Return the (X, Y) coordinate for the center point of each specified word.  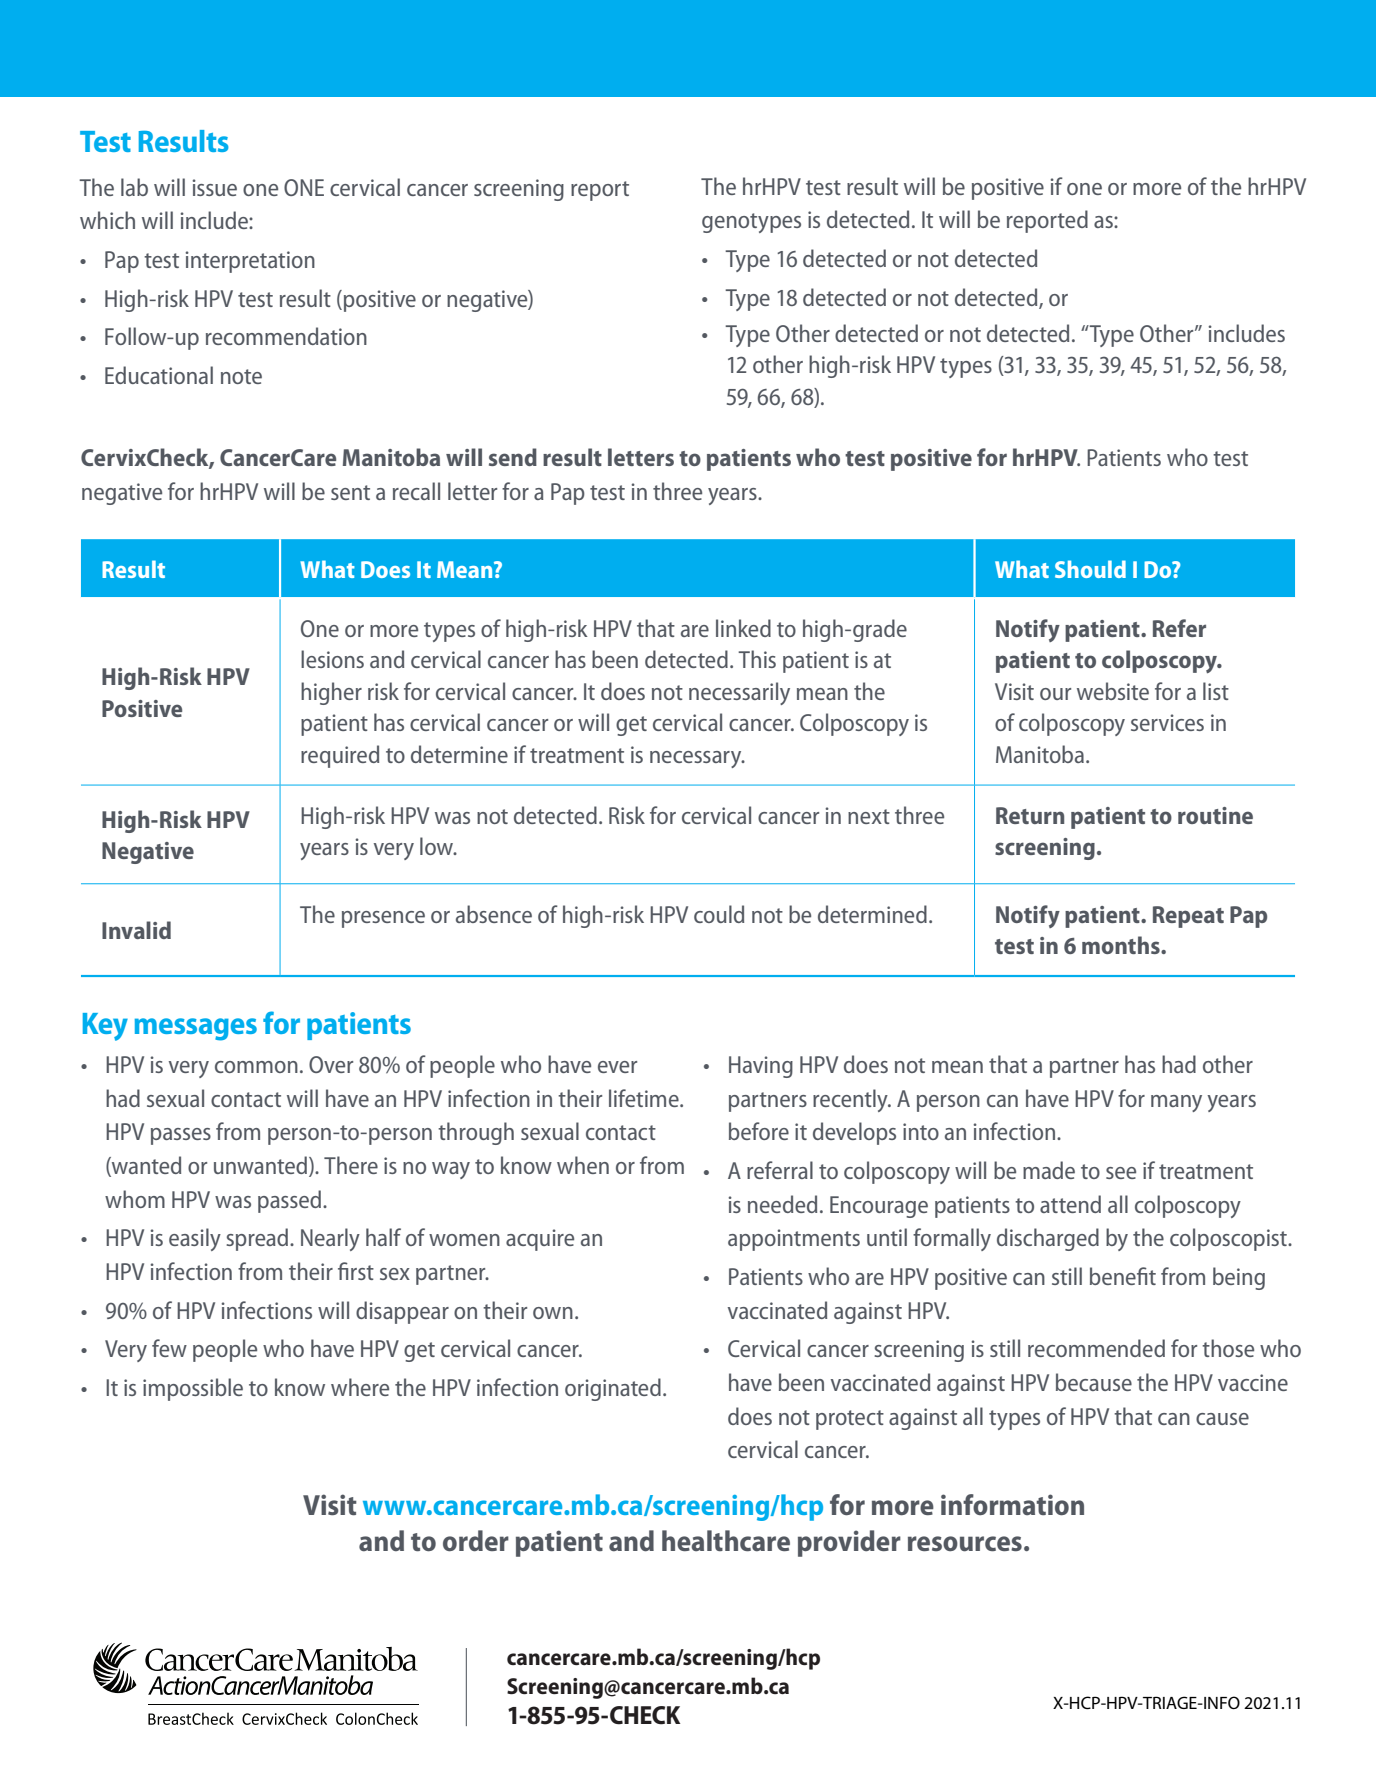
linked (743, 628)
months (1122, 945)
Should (1090, 569)
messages (196, 1029)
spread (257, 1239)
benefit (1123, 1276)
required (340, 756)
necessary (697, 759)
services (1167, 722)
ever (617, 1067)
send (513, 457)
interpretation (250, 262)
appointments (794, 1240)
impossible (193, 1389)
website (1113, 691)
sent (350, 492)
